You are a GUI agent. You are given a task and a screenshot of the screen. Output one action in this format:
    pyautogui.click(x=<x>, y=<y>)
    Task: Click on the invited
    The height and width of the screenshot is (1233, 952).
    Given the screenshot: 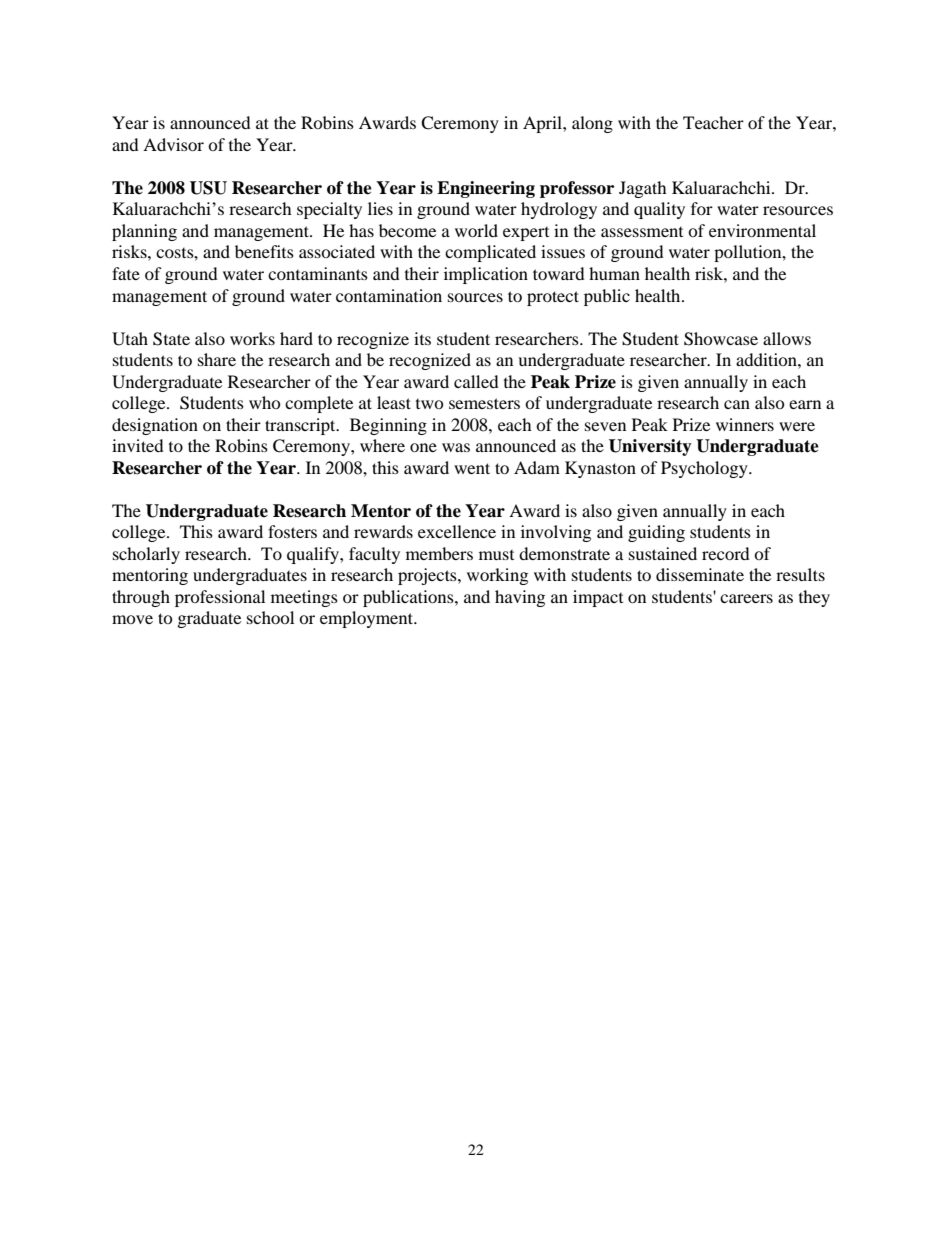 What is the action you would take?
    pyautogui.click(x=138, y=445)
